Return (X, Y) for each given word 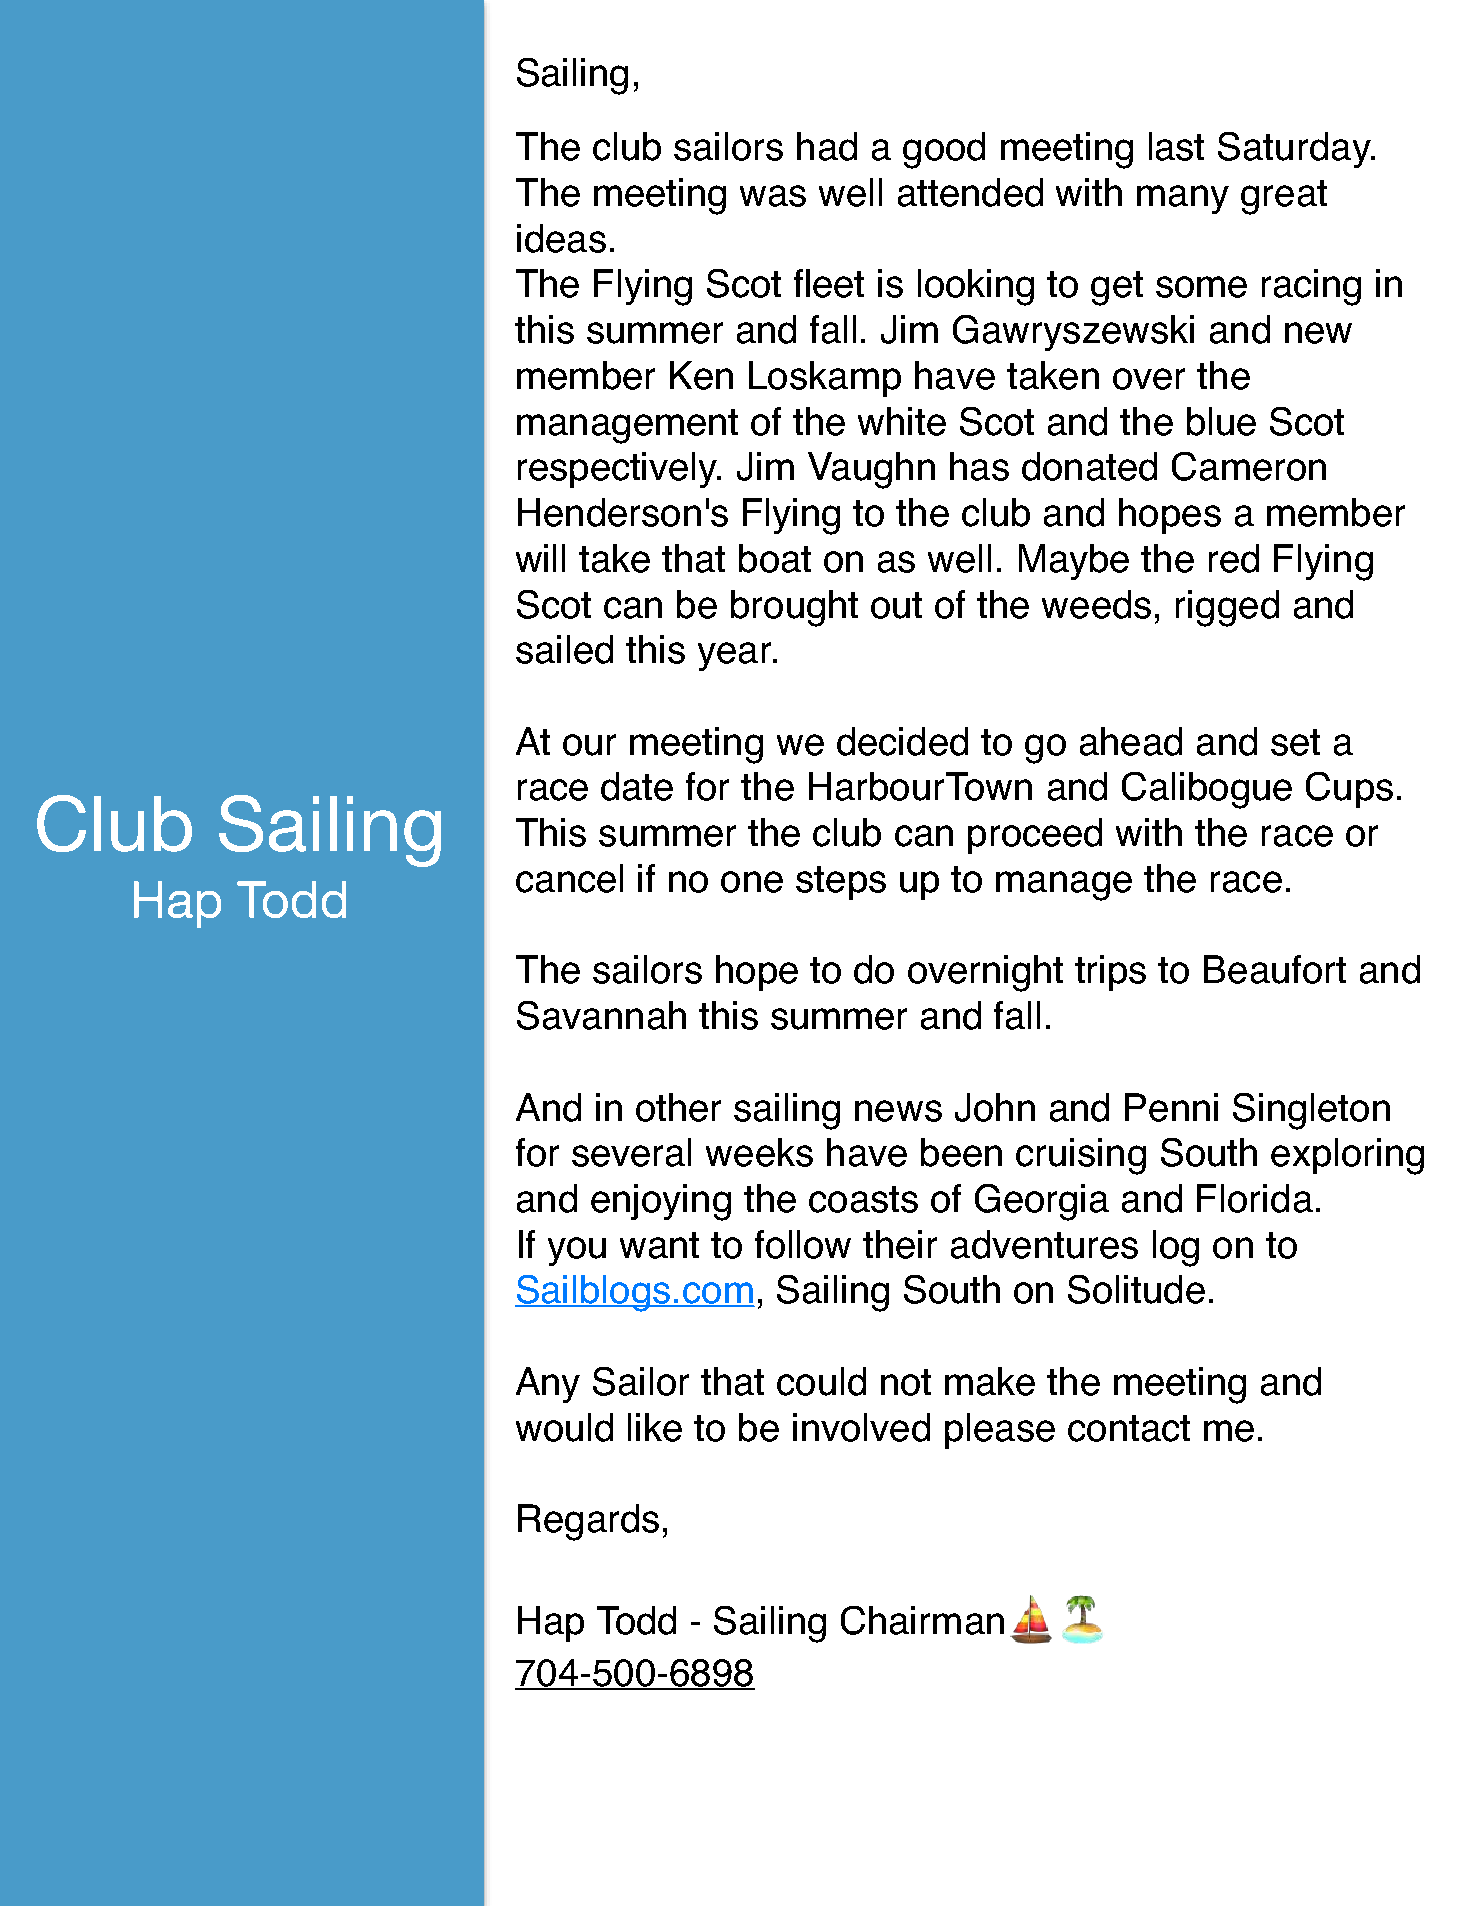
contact (1129, 1428)
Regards (588, 1522)
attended (970, 192)
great (1284, 197)
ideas (561, 238)
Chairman (922, 1620)
